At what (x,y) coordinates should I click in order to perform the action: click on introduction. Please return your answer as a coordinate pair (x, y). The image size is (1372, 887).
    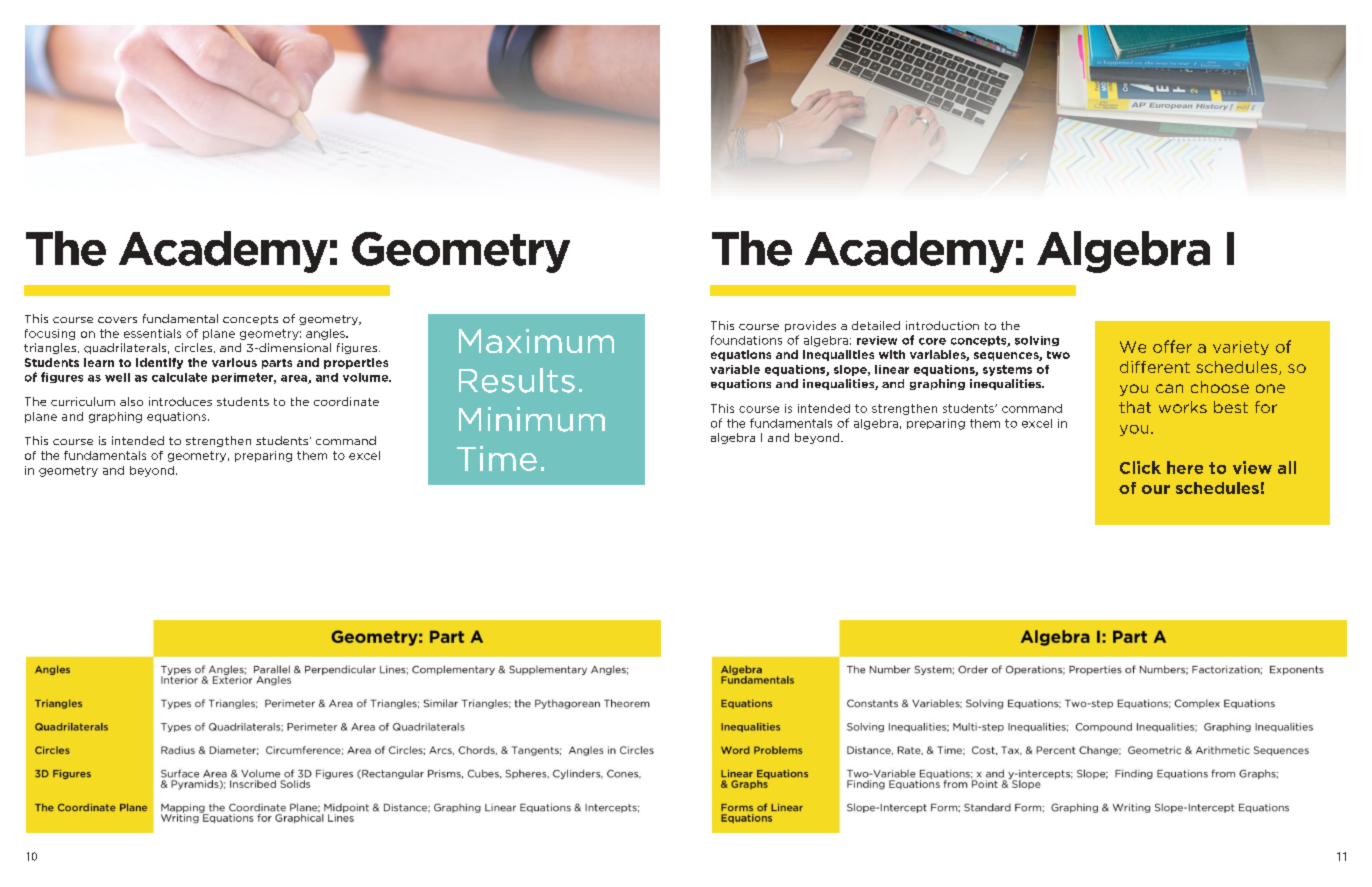
    Looking at the image, I should click on (942, 325).
